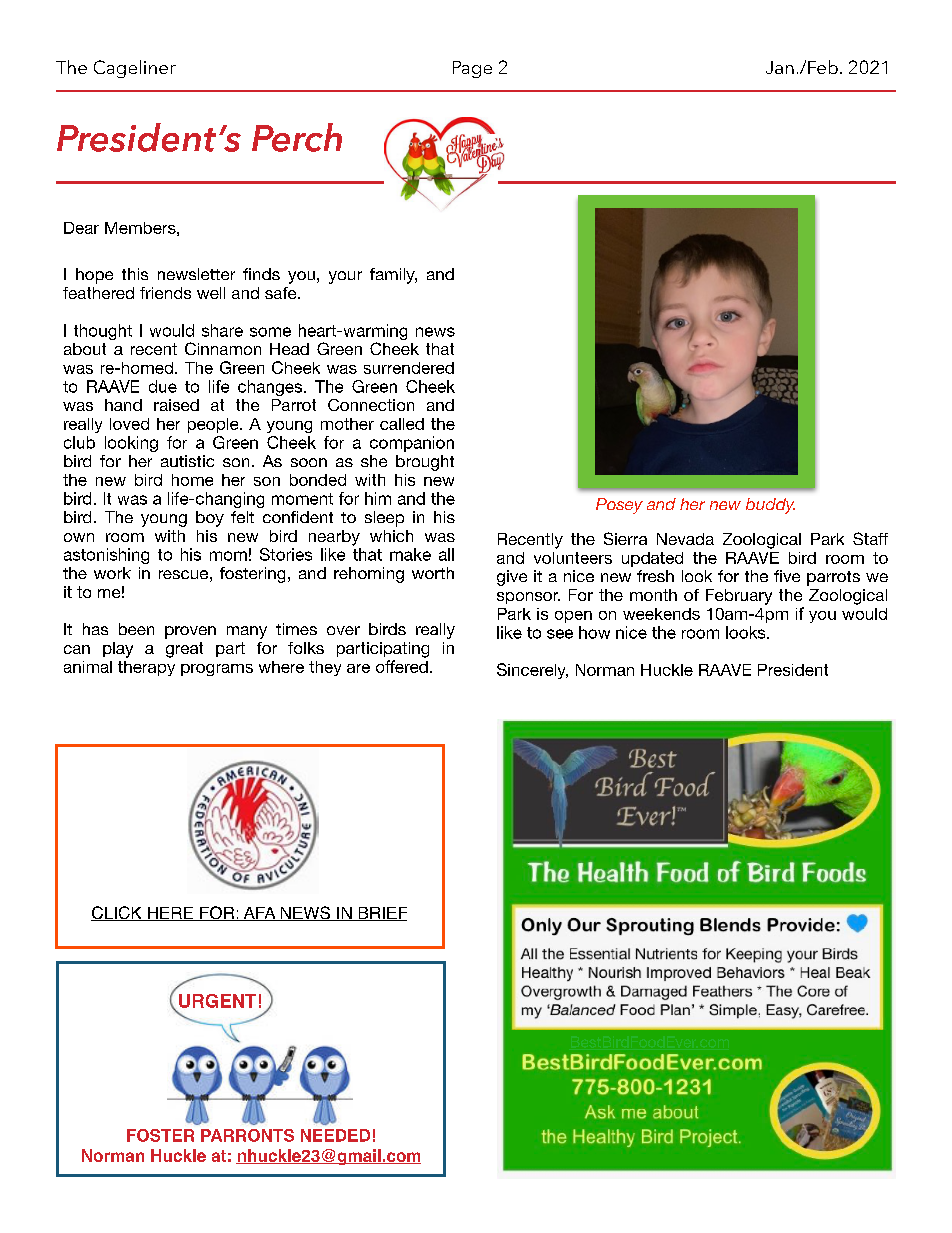 The width and height of the screenshot is (952, 1233). I want to click on due, so click(163, 386).
